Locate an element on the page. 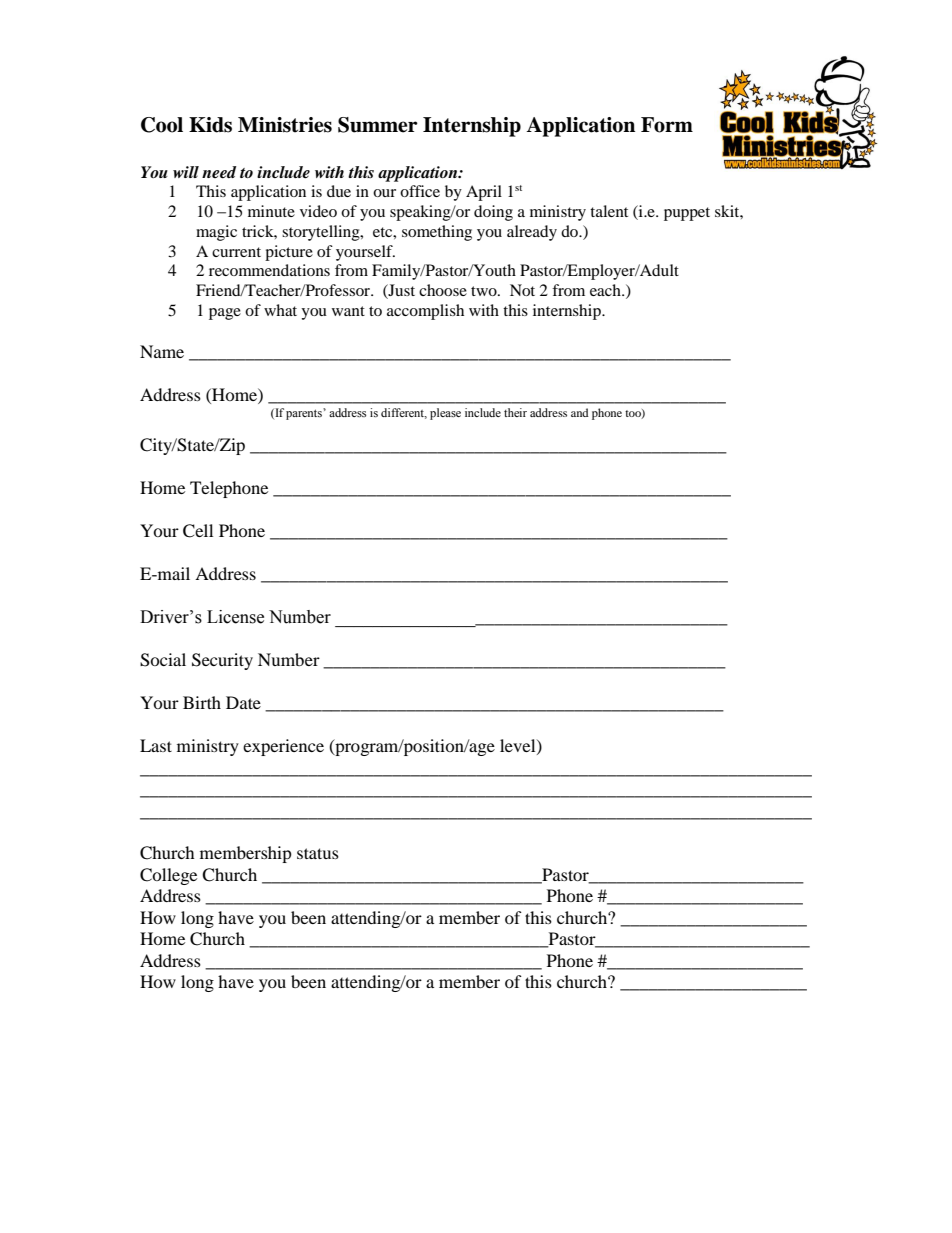 This document has width=952, height=1233. Name is located at coordinates (162, 351).
